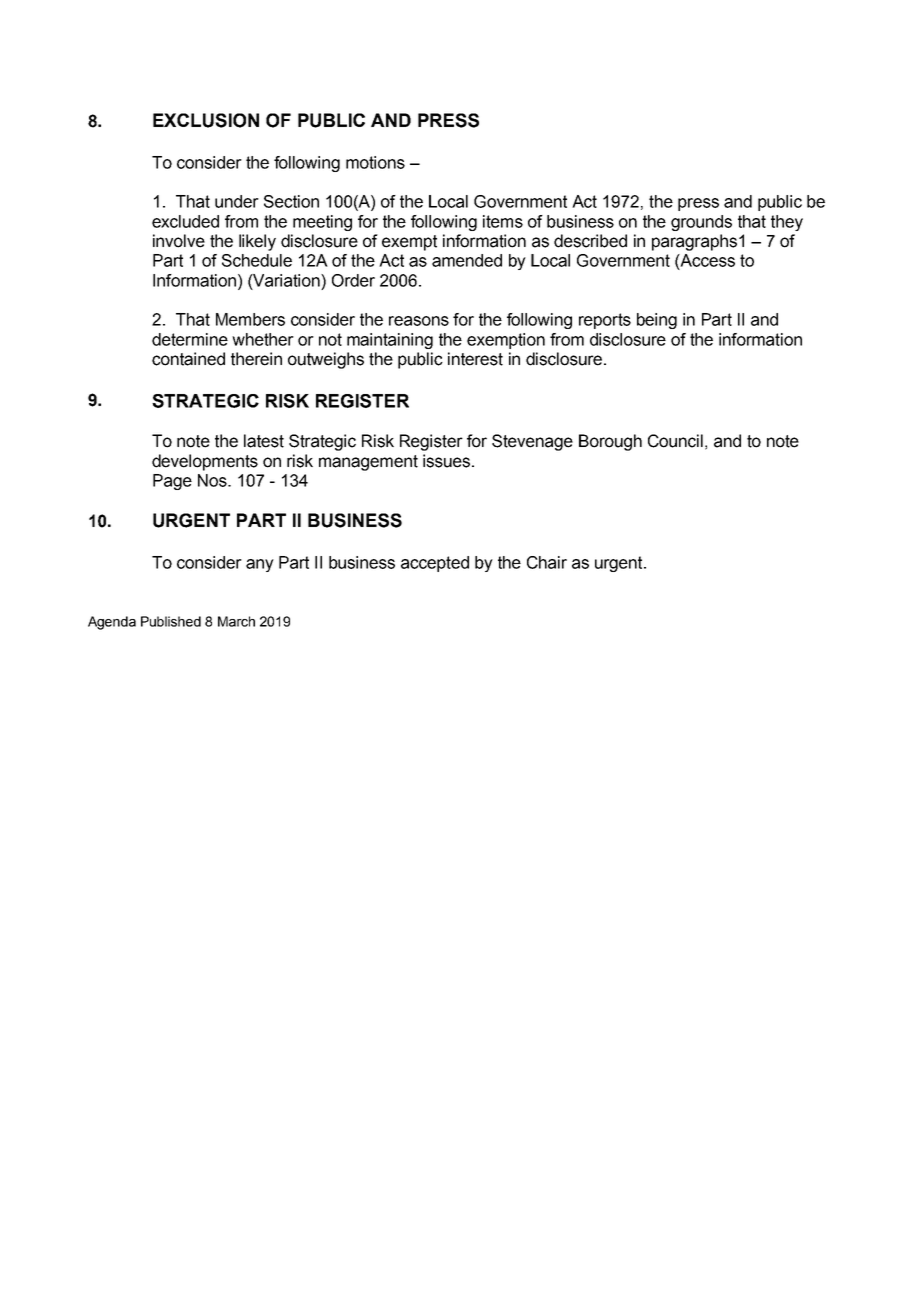 The height and width of the document is (1308, 924). Describe the element at coordinates (206, 120) in the document. I see `EXCLUSION` at that location.
